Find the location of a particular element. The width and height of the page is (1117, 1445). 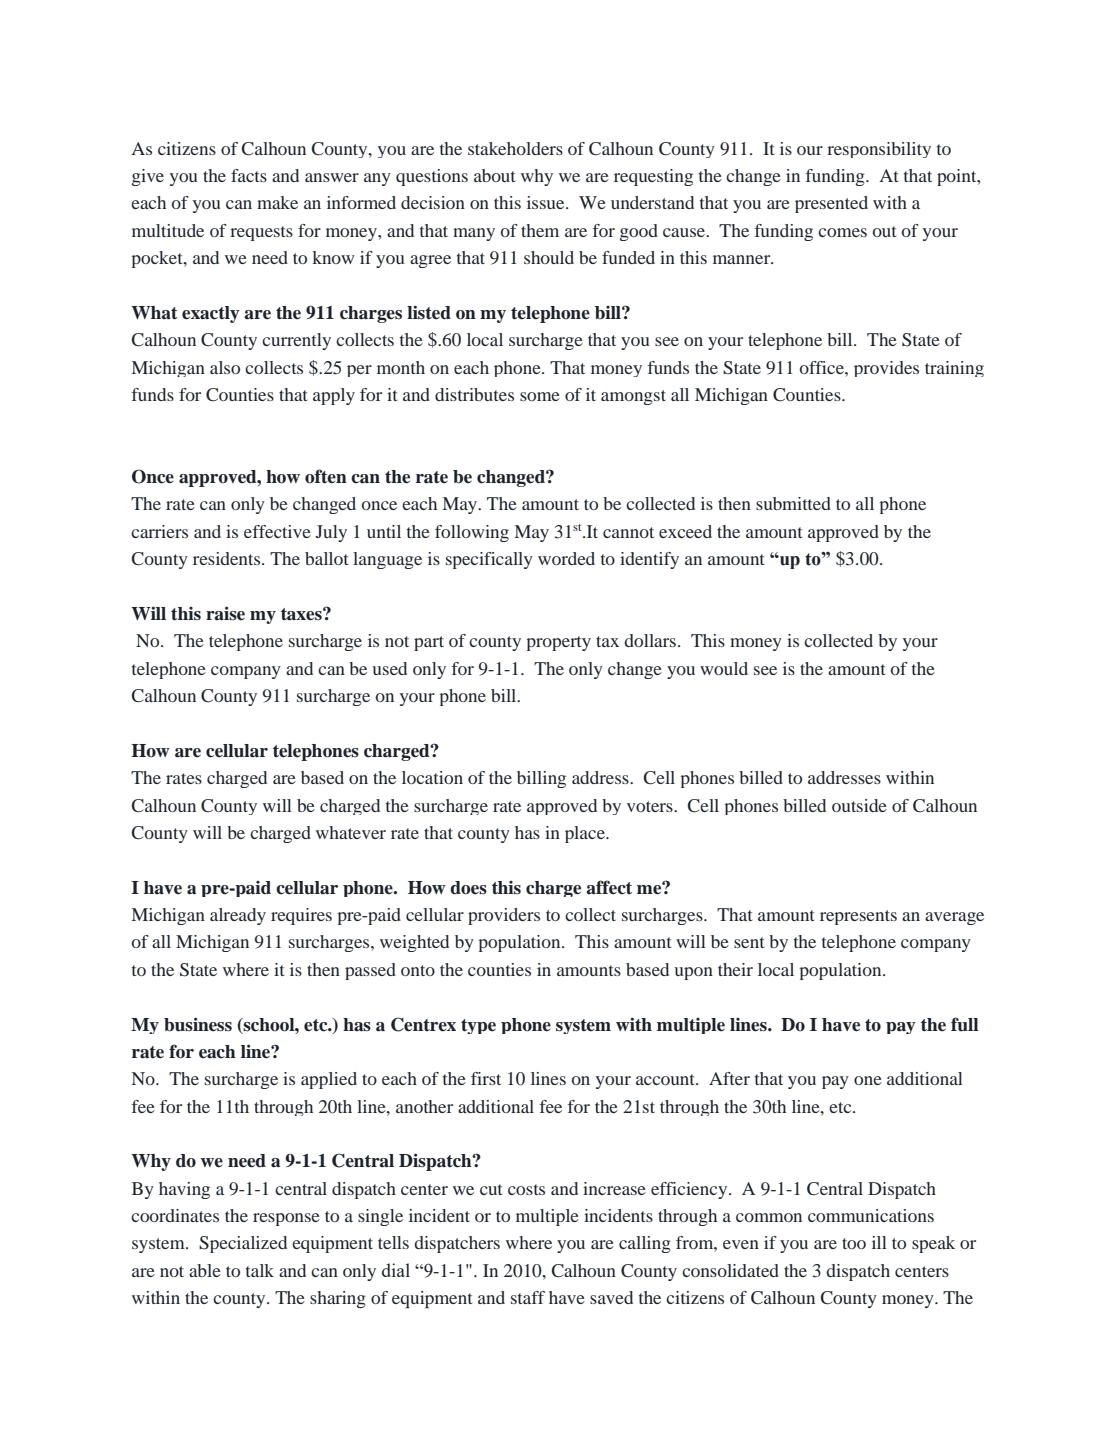

providers is located at coordinates (504, 916).
